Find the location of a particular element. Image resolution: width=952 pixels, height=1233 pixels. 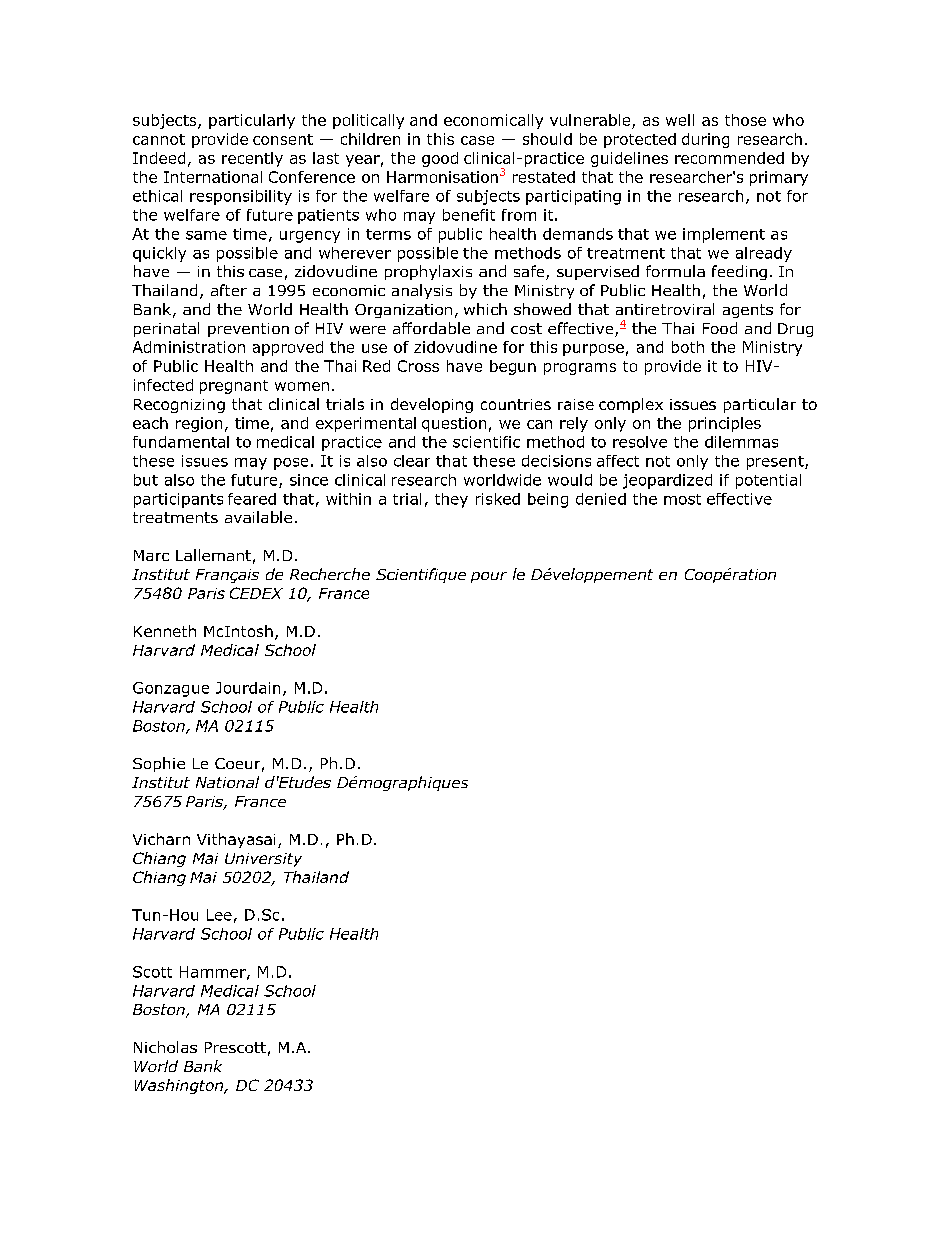

during is located at coordinates (705, 140).
